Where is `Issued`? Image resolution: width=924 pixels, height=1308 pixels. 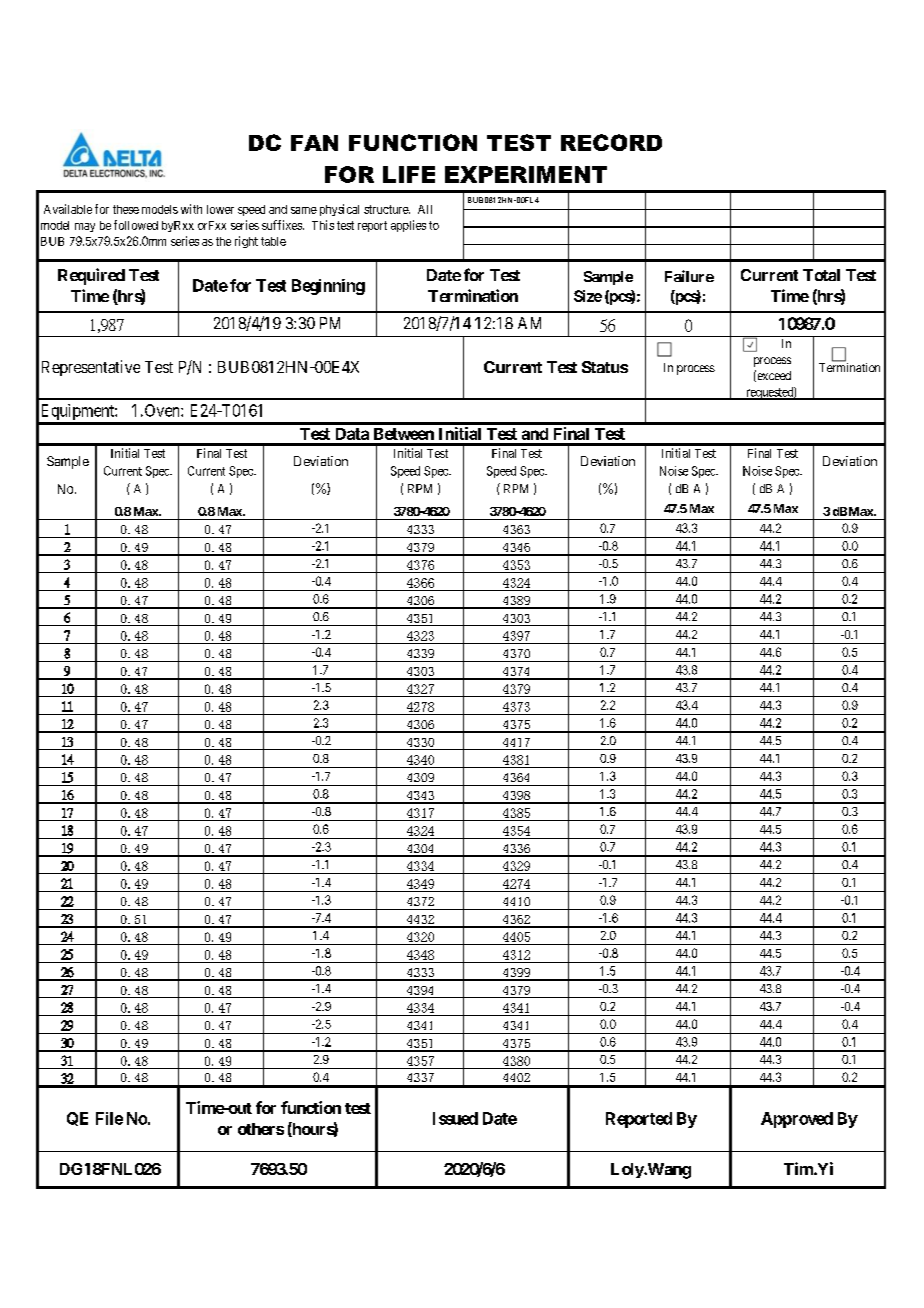 Issued is located at coordinates (455, 1118).
